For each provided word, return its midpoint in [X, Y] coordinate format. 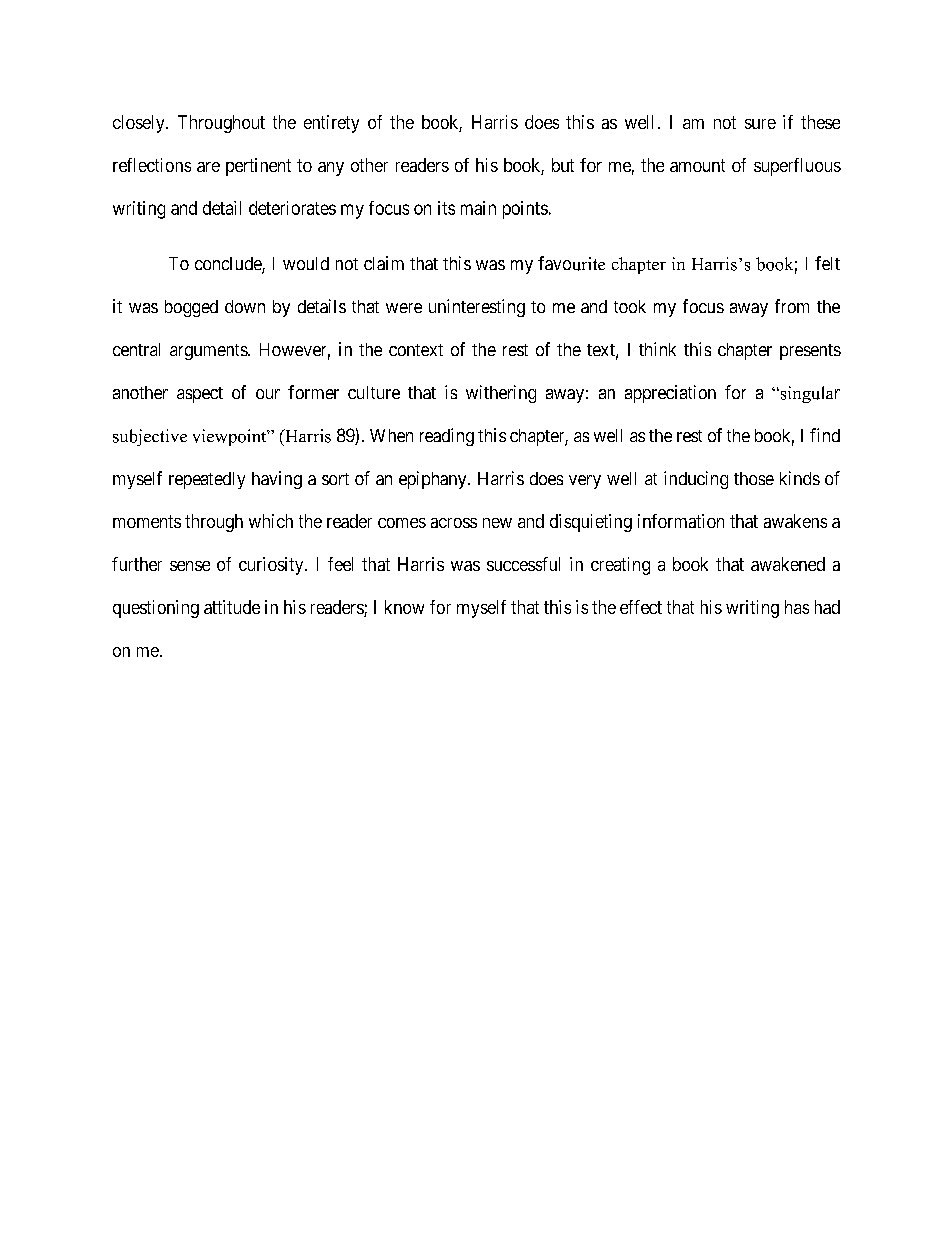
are [208, 167]
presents [810, 352]
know [404, 607]
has [797, 607]
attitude [232, 607]
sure [760, 124]
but [563, 165]
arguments [209, 352]
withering [501, 394]
